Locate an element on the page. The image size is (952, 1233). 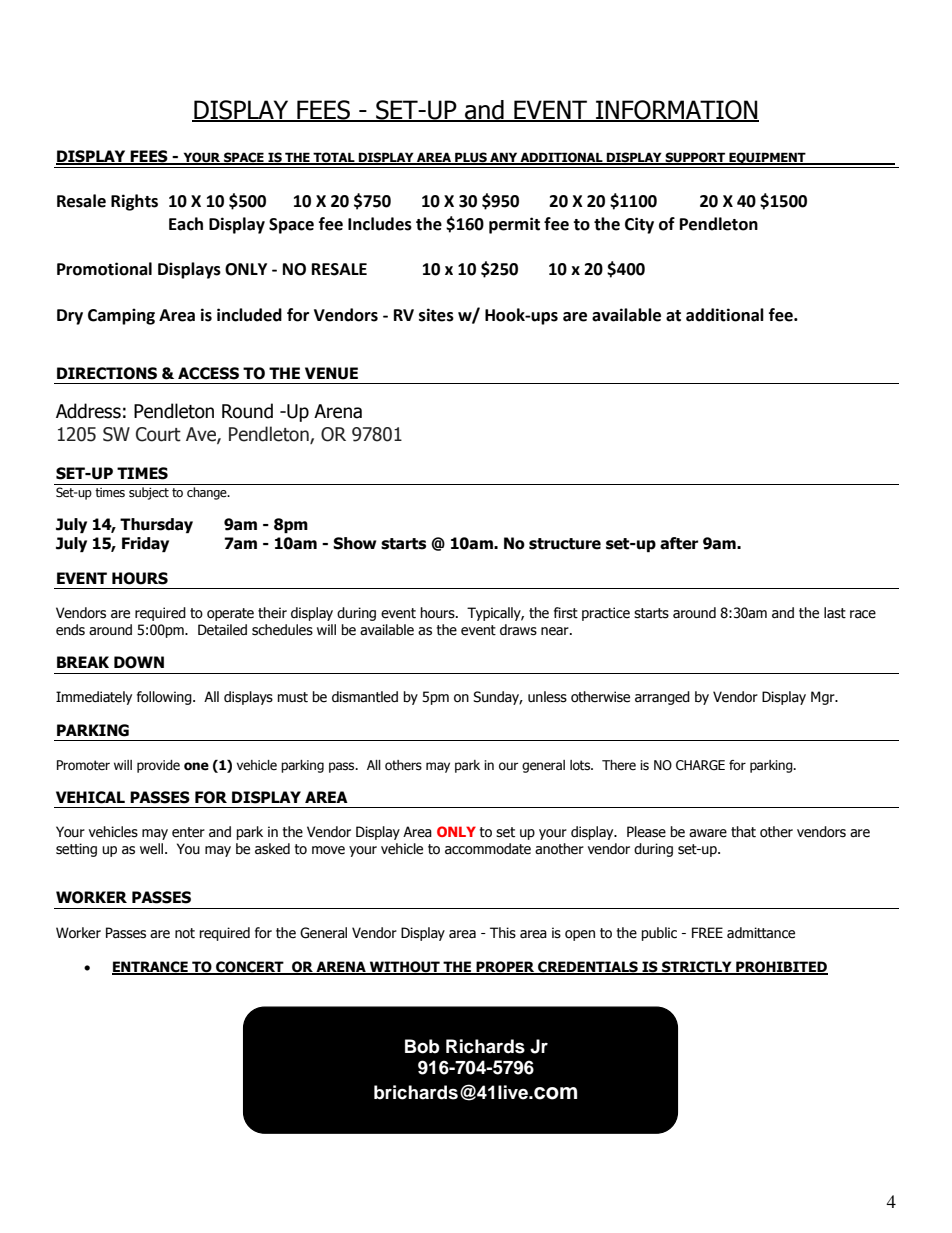
Mgr is located at coordinates (824, 698).
